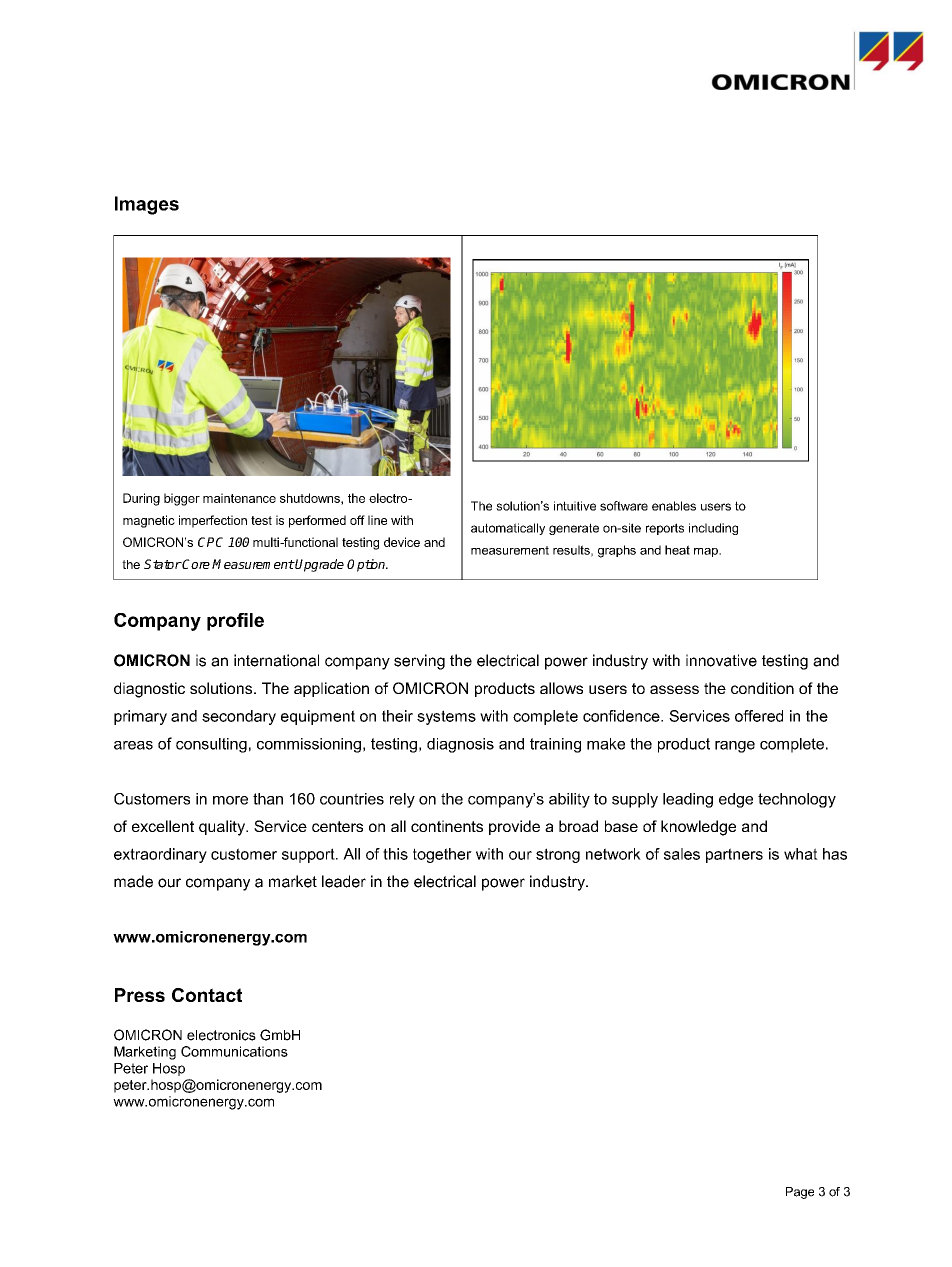 This screenshot has width=952, height=1267. What do you see at coordinates (674, 506) in the screenshot?
I see `enables` at bounding box center [674, 506].
